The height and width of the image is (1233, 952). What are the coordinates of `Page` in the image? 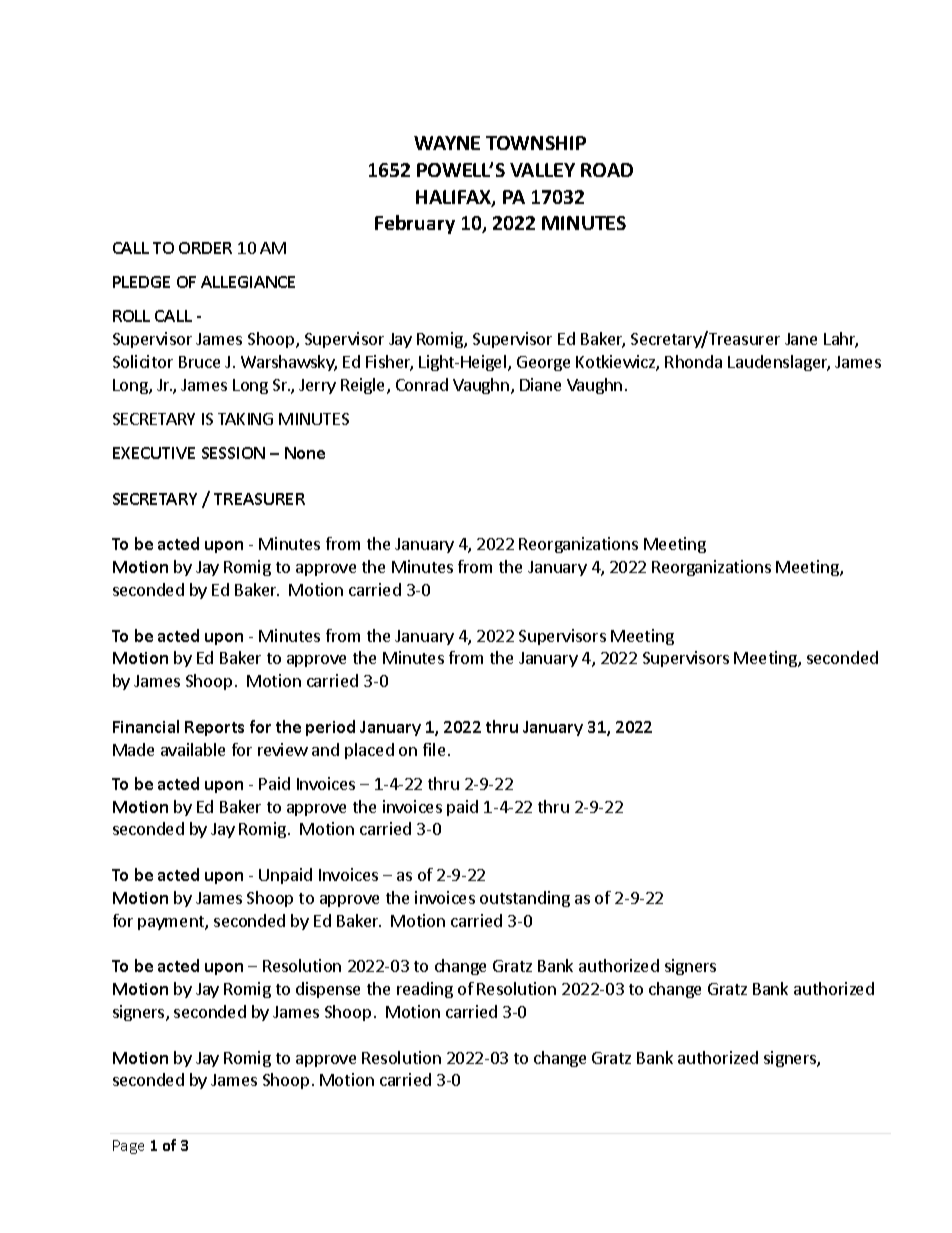 It's located at (128, 1147).
